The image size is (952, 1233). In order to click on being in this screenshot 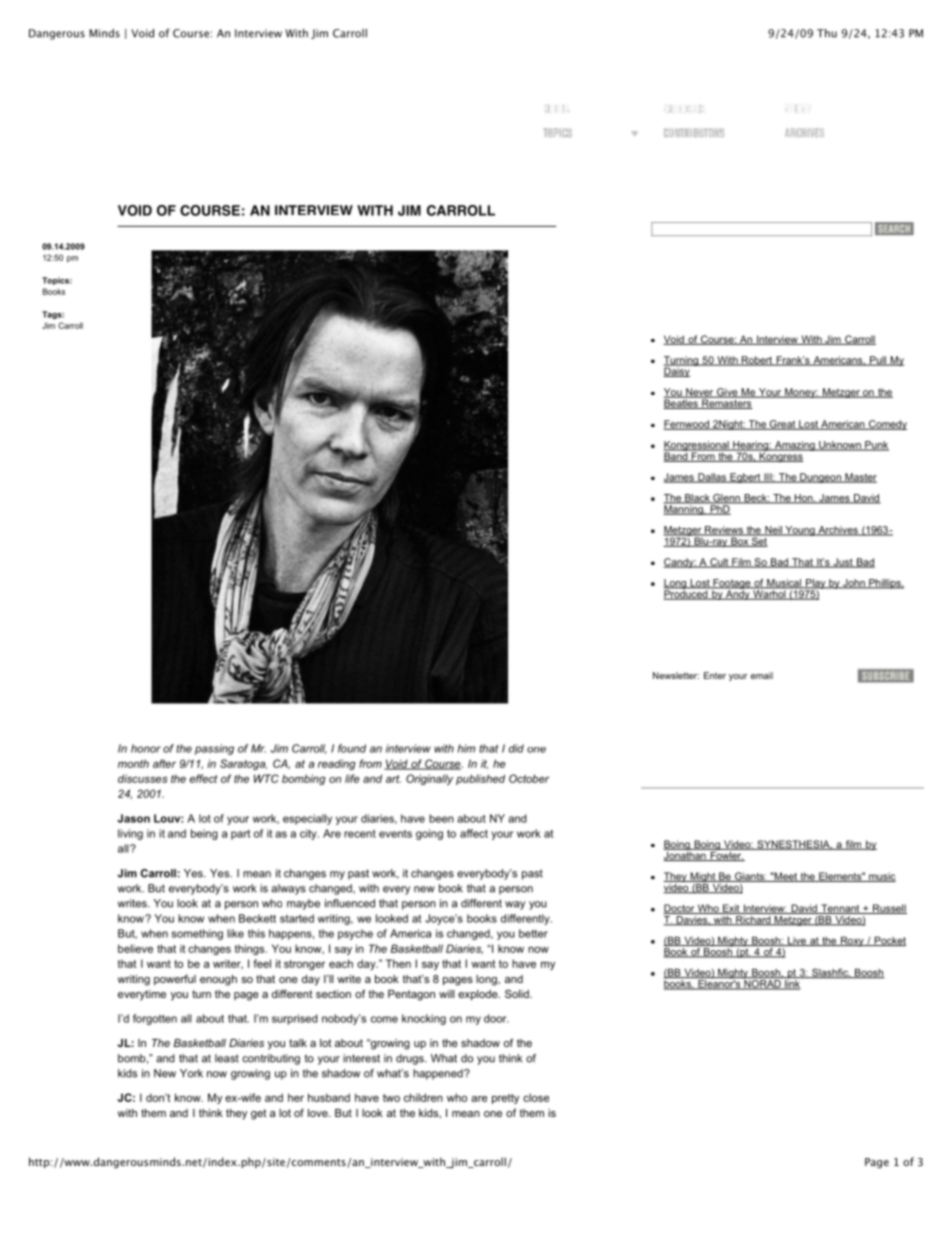, I will do `click(204, 834)`.
